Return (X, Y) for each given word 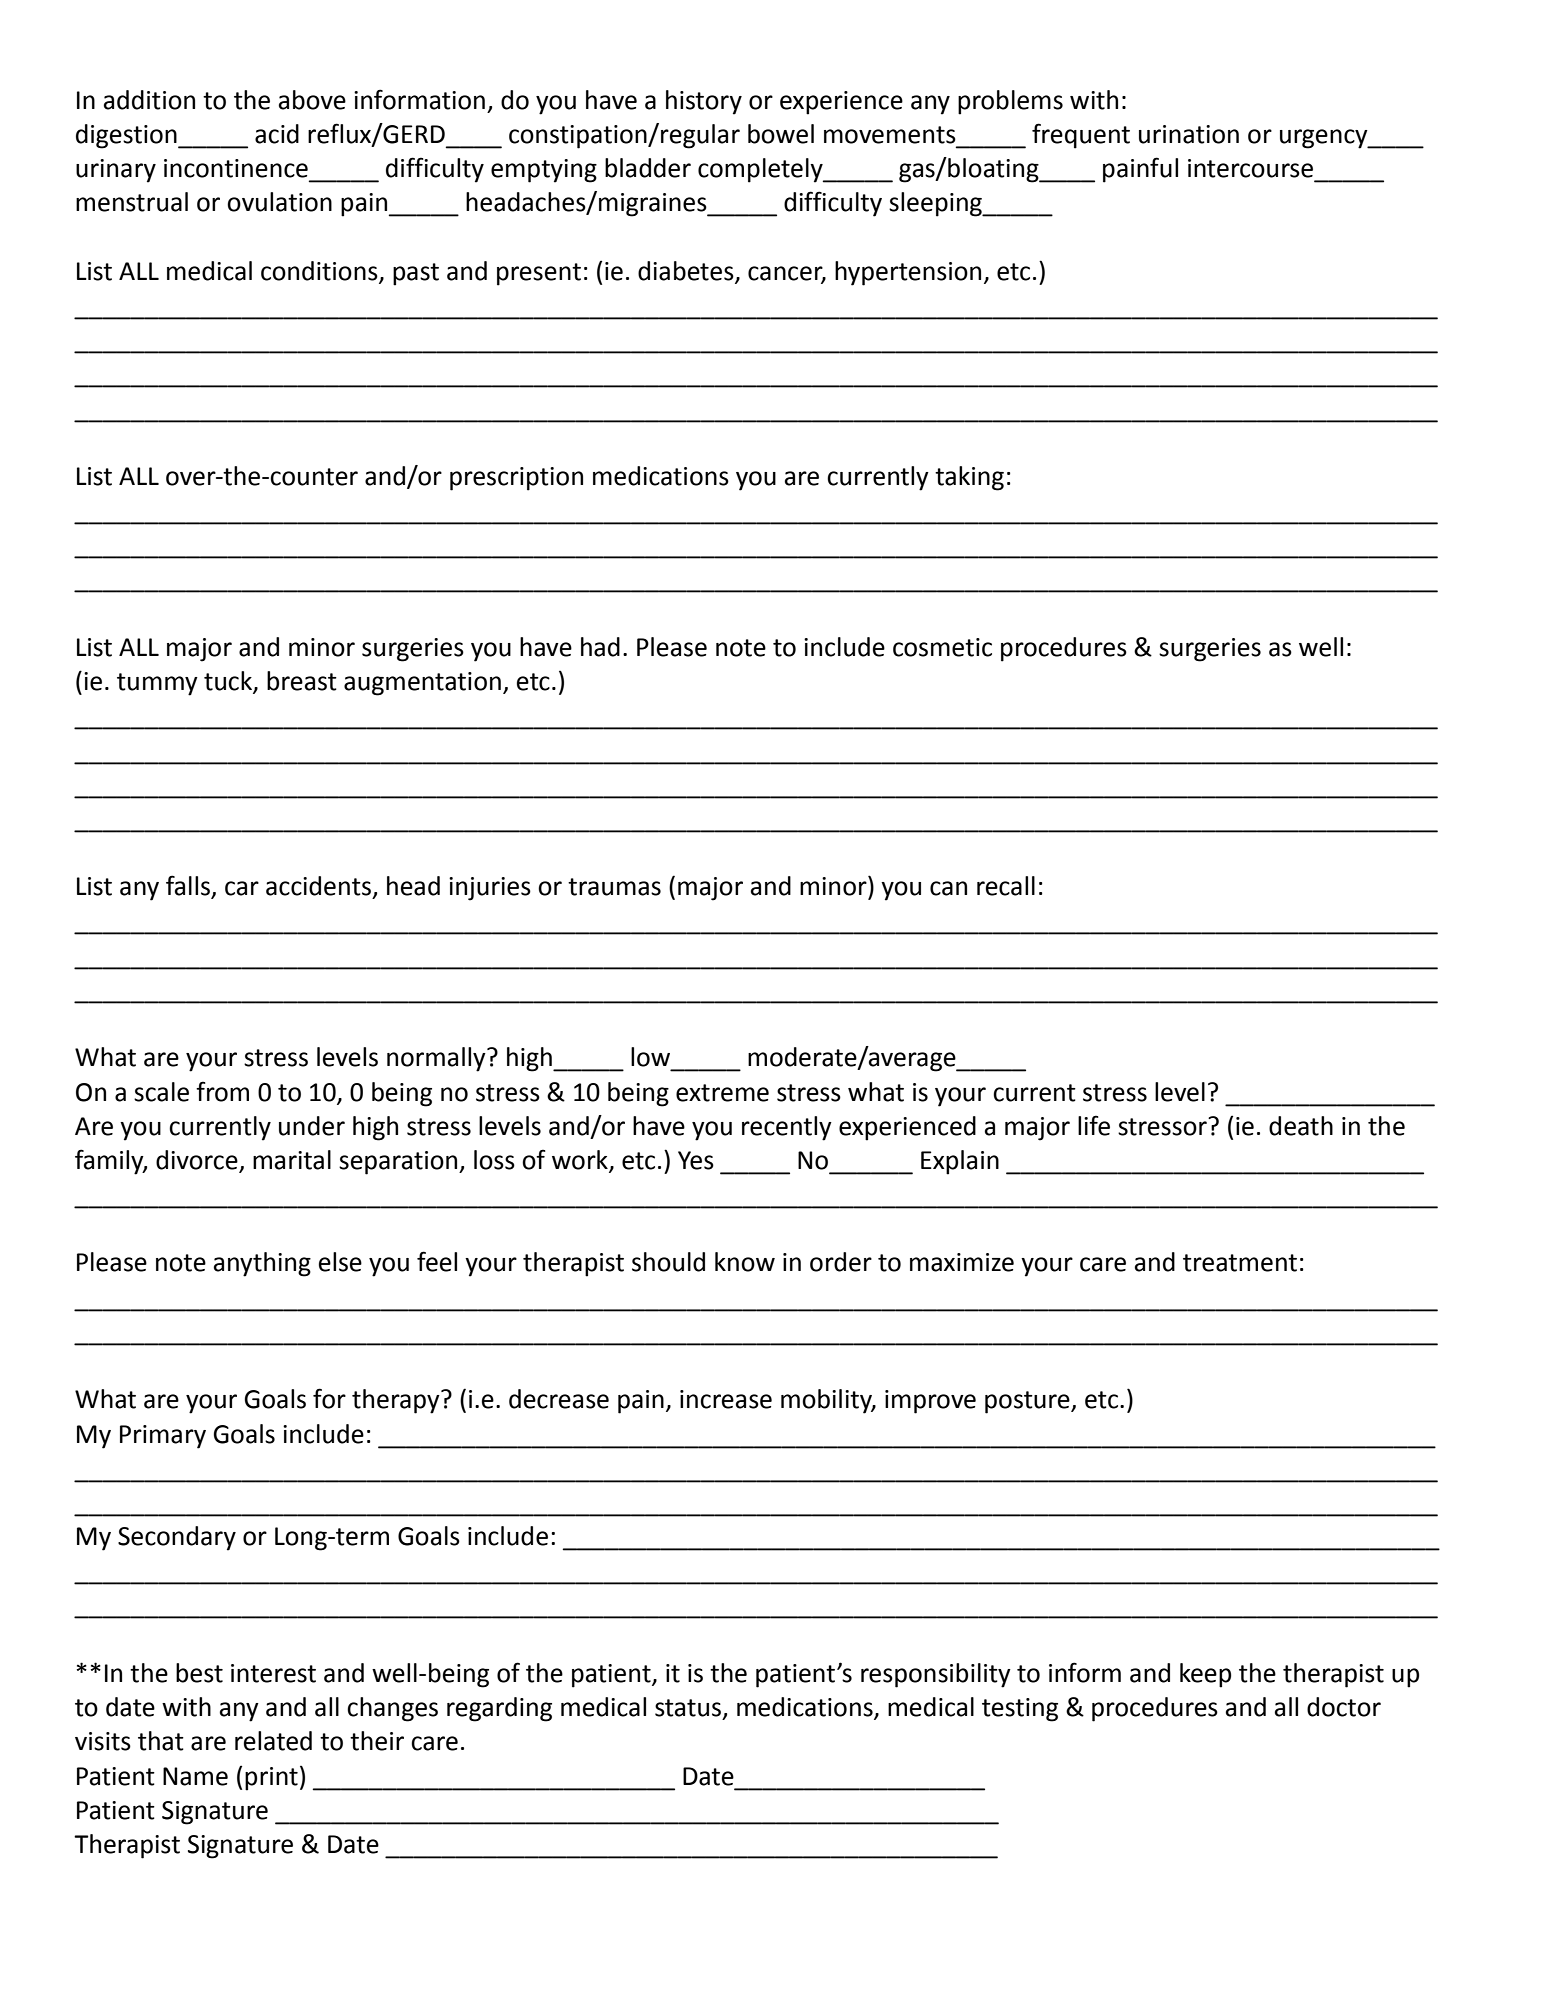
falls (189, 886)
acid (277, 134)
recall (1006, 886)
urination (1189, 134)
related (273, 1741)
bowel (781, 134)
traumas (614, 887)
